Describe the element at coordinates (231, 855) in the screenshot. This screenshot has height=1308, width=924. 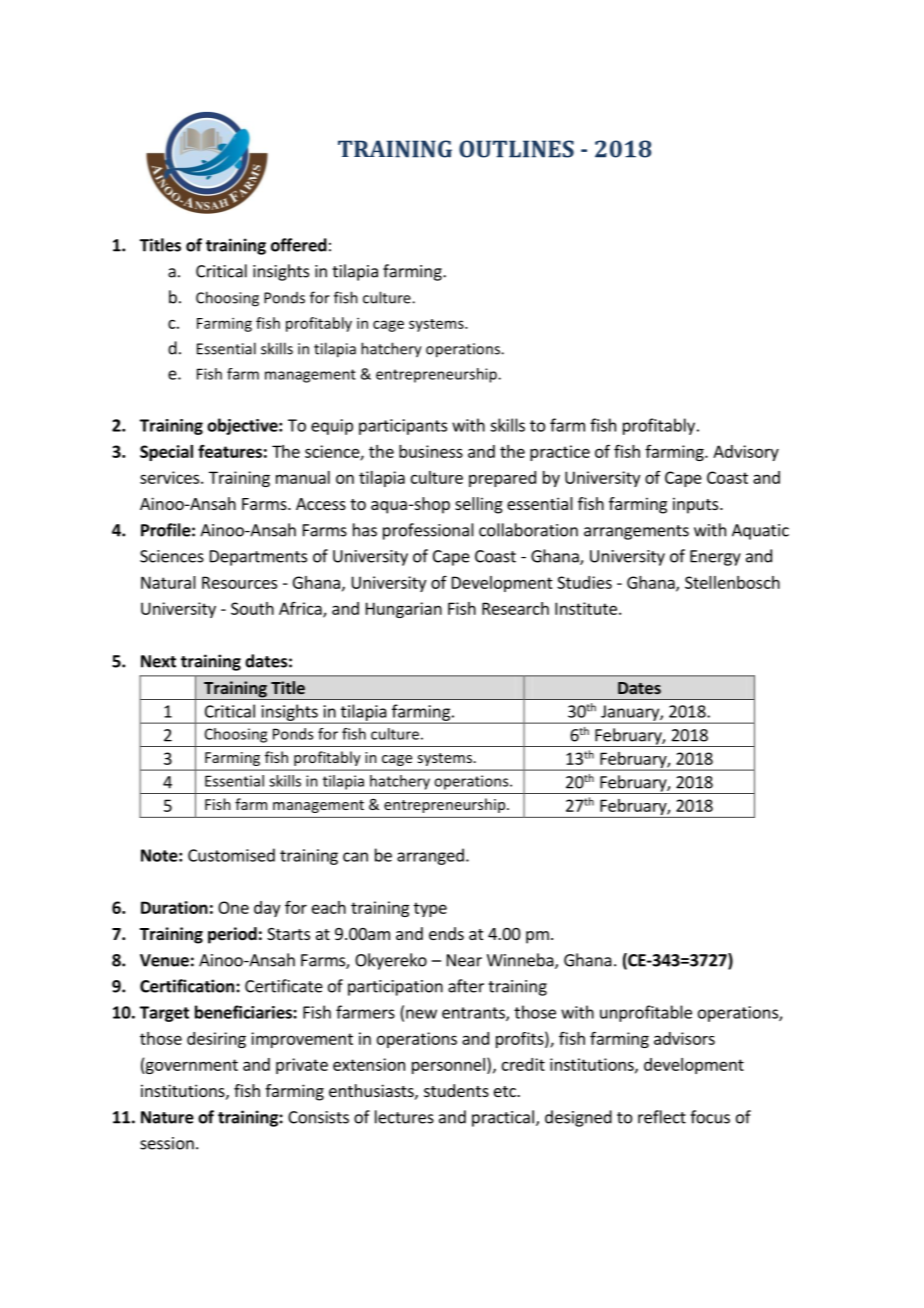
I see `Customised` at that location.
